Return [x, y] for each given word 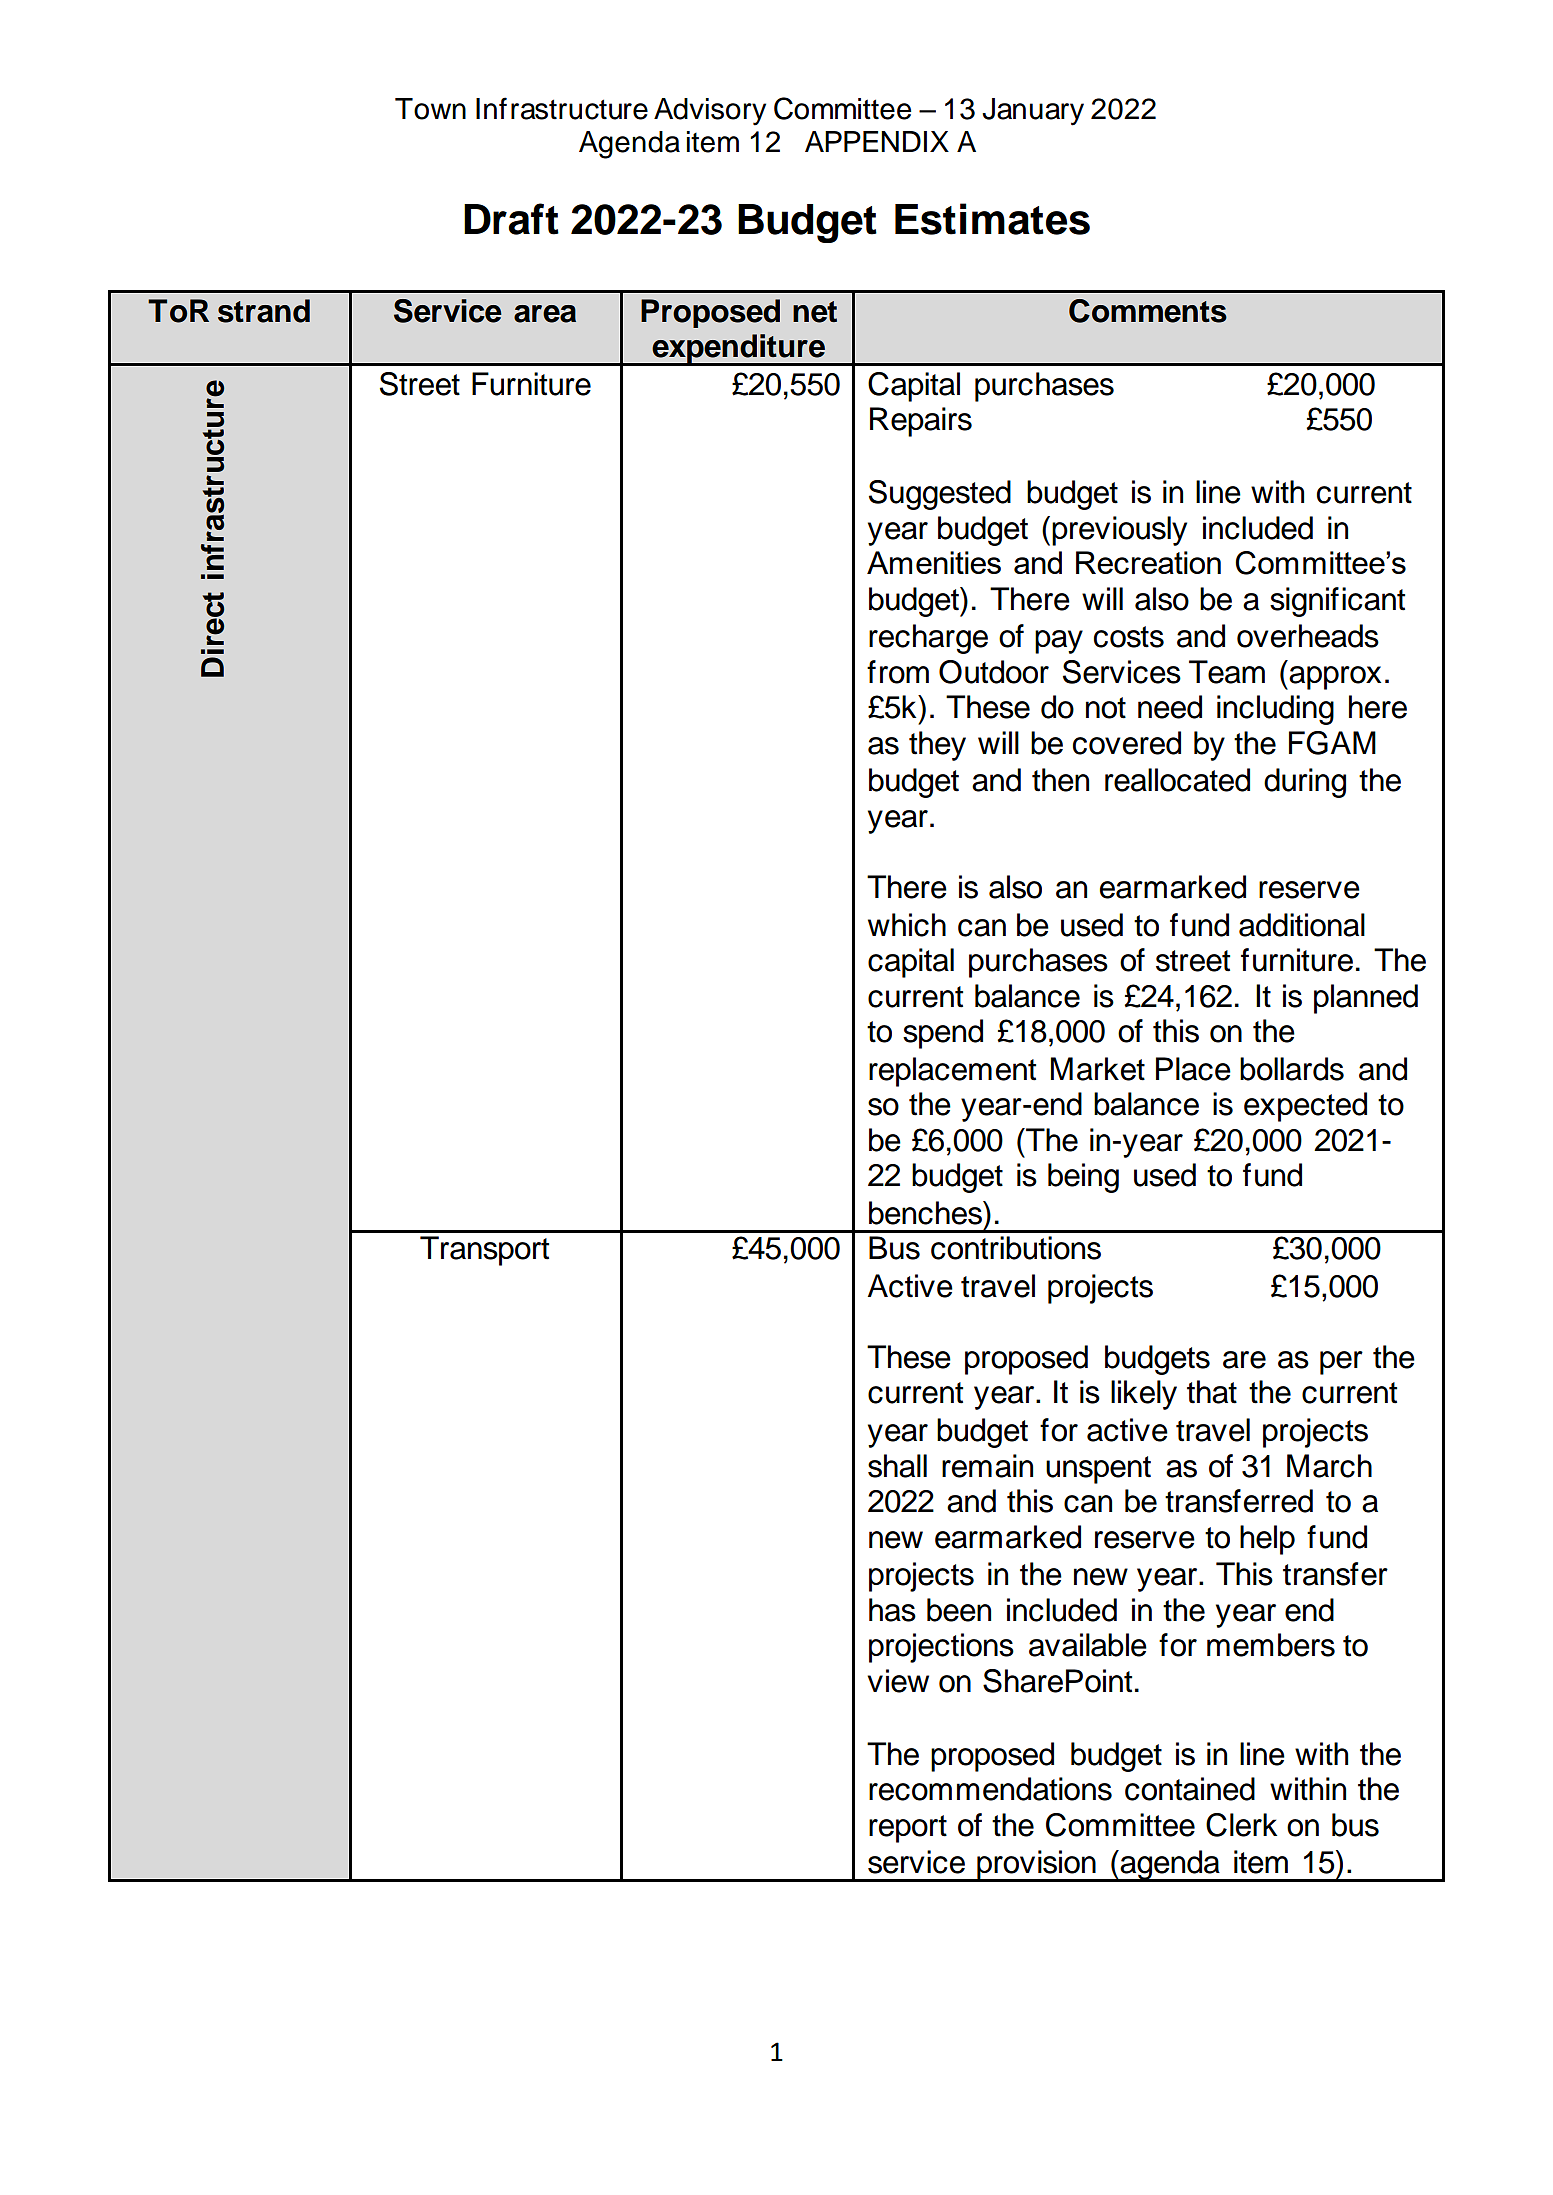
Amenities [934, 562]
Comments [1148, 311]
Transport [484, 1251]
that [1212, 1392]
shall [897, 1466]
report [908, 1829]
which [907, 925]
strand [264, 311]
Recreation [1148, 562]
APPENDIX [877, 141]
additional [1302, 925]
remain [987, 1466]
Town [430, 109]
